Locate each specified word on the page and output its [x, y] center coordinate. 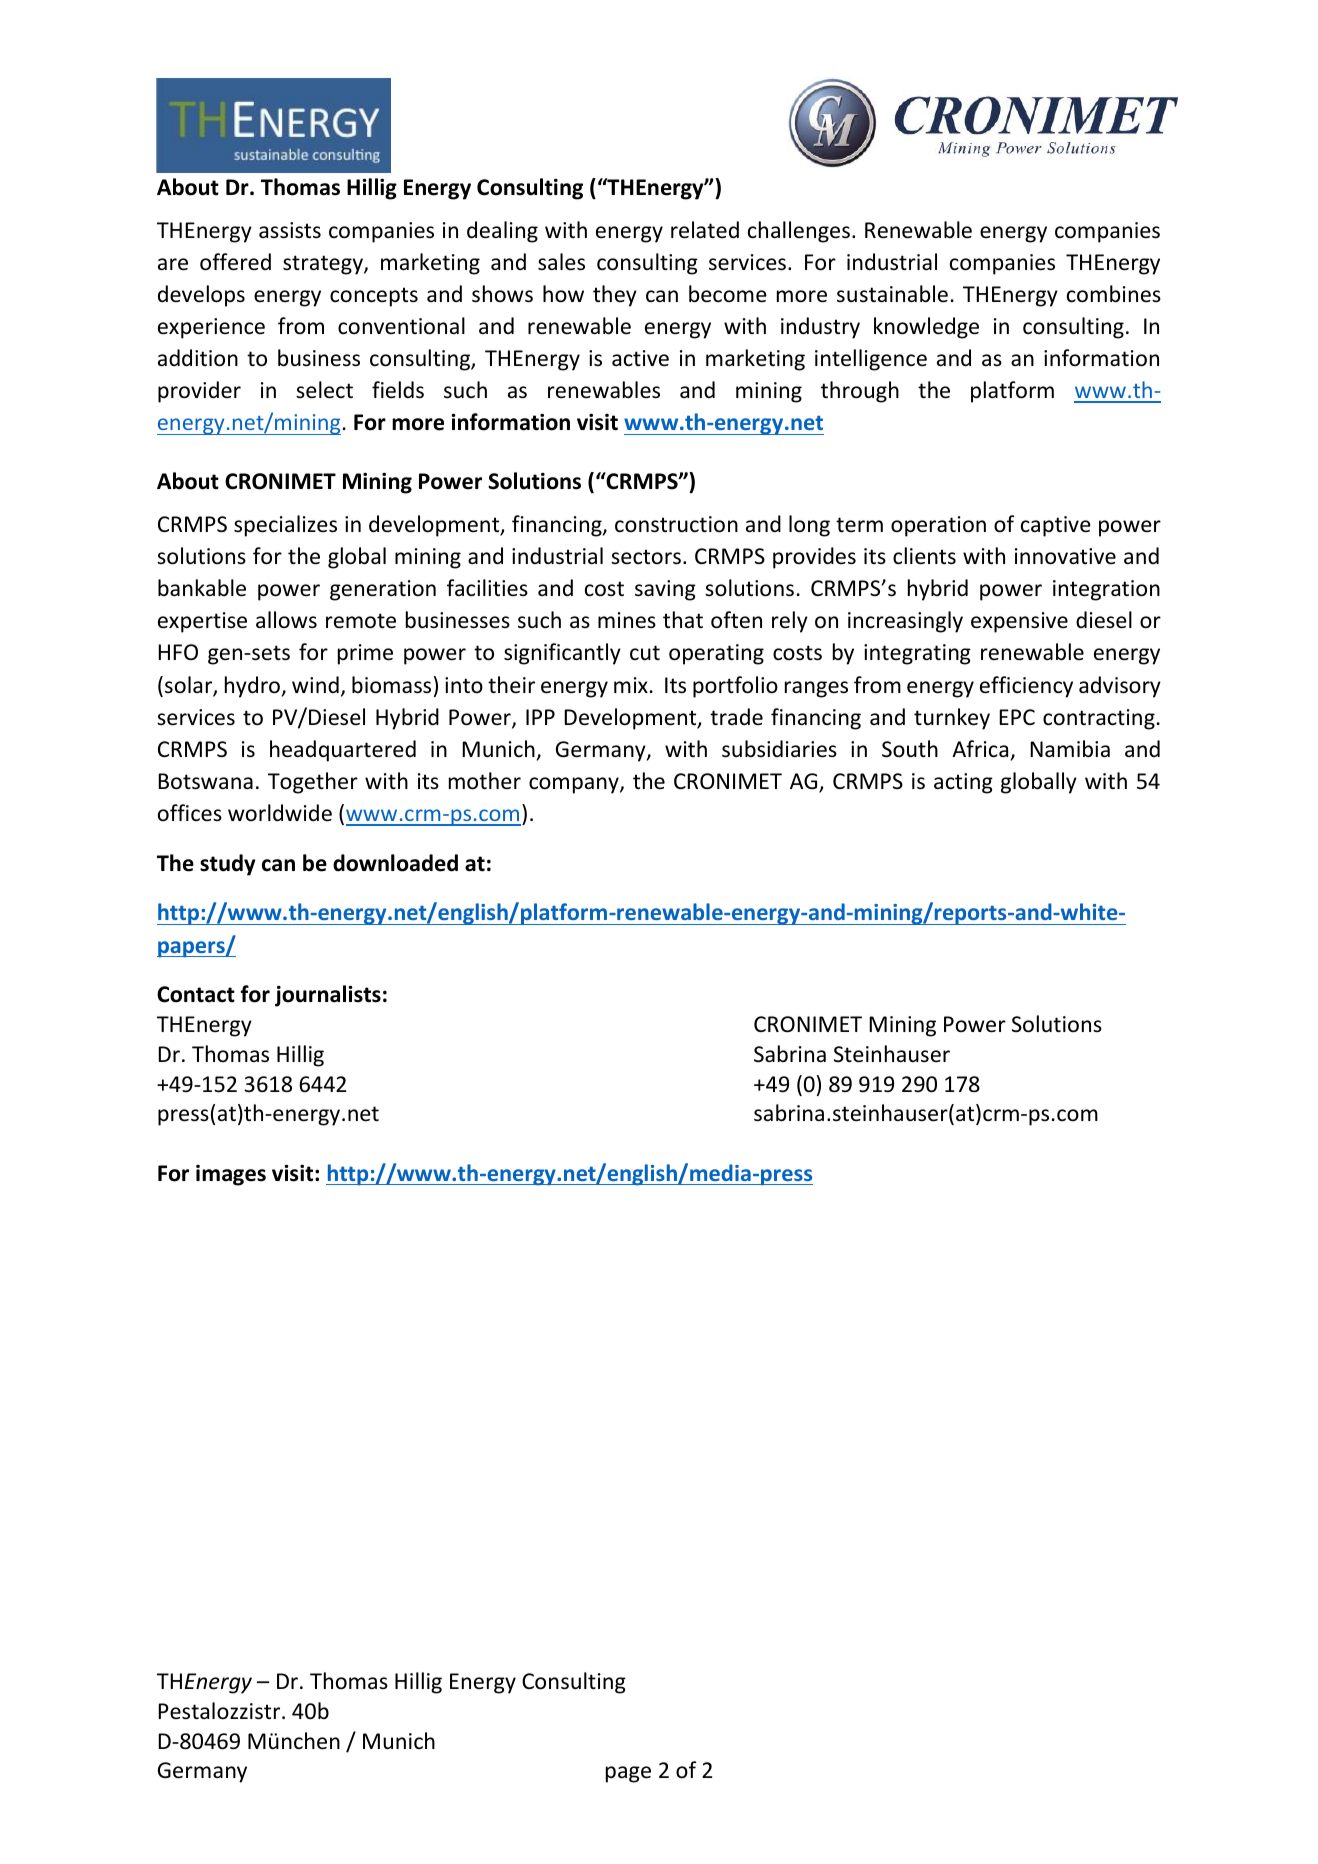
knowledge [926, 328]
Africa [980, 749]
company [575, 785]
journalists [328, 996]
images [231, 1175]
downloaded [395, 863]
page [628, 1774]
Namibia [1070, 749]
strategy [324, 265]
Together [313, 783]
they [615, 296]
